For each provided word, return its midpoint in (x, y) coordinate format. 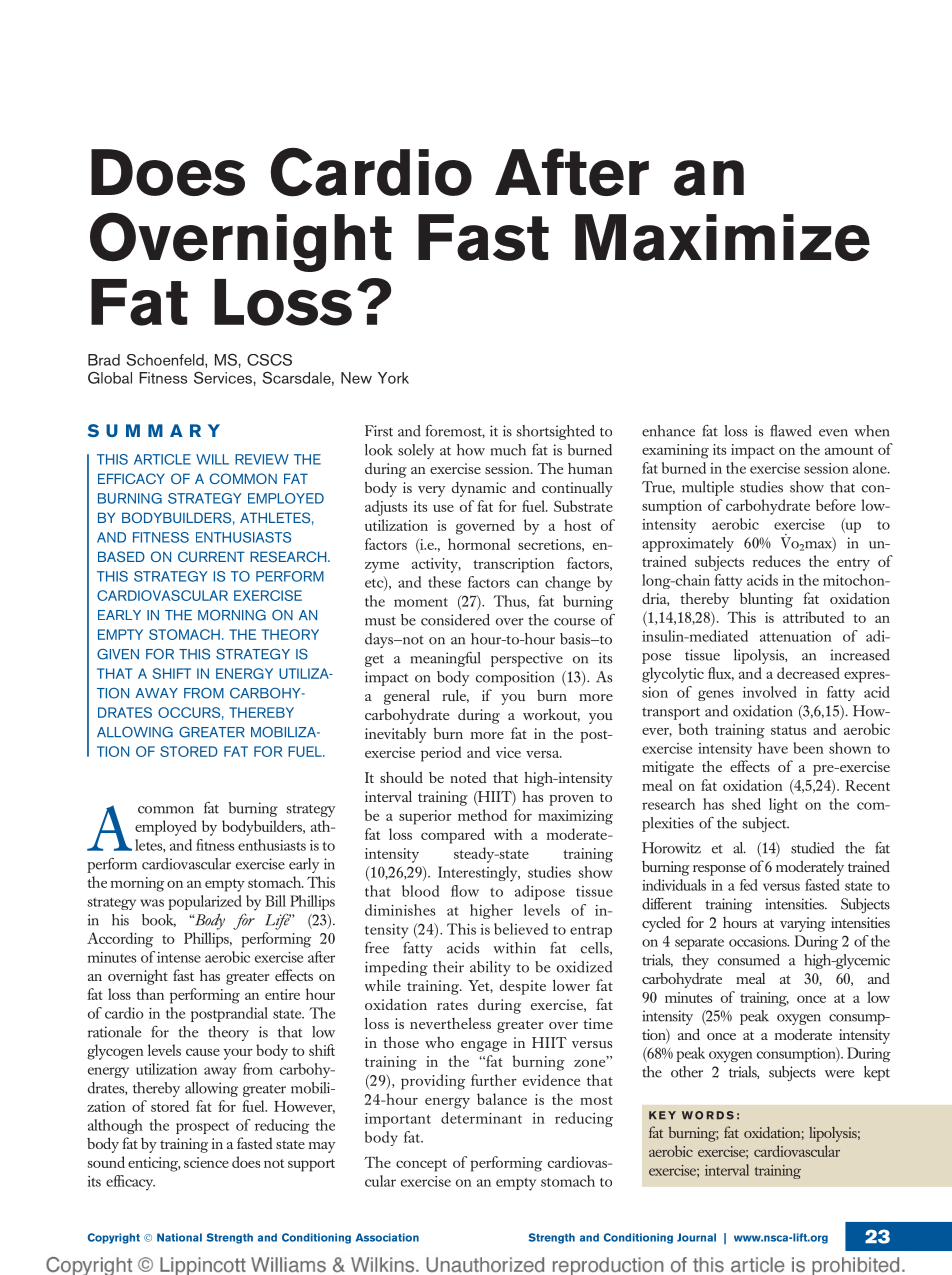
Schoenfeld (166, 360)
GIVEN (118, 654)
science (206, 1162)
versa (544, 754)
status (788, 730)
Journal (696, 1237)
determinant (481, 1118)
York (393, 378)
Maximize (722, 237)
